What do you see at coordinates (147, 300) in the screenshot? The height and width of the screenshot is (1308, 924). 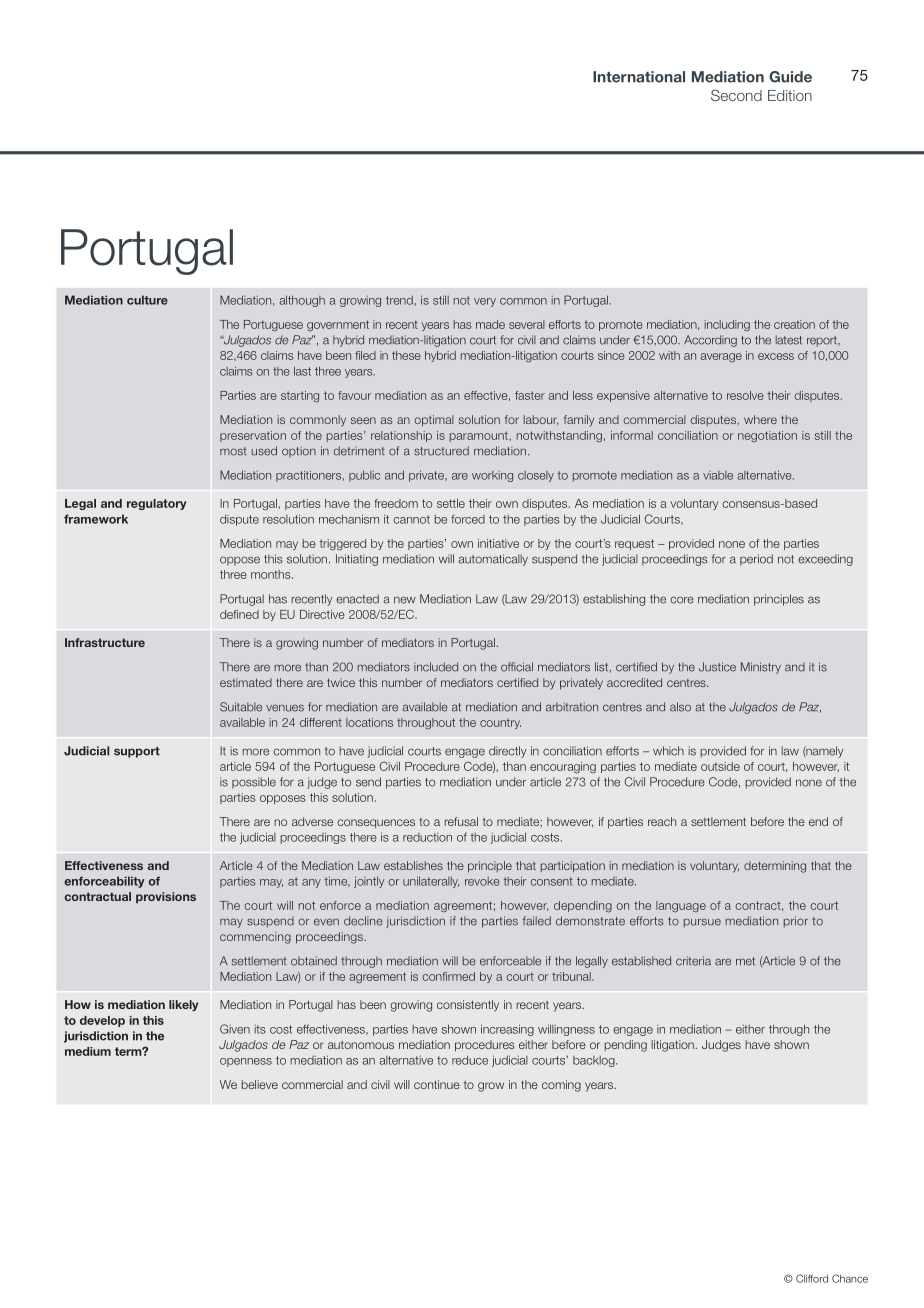 I see `culture` at bounding box center [147, 300].
